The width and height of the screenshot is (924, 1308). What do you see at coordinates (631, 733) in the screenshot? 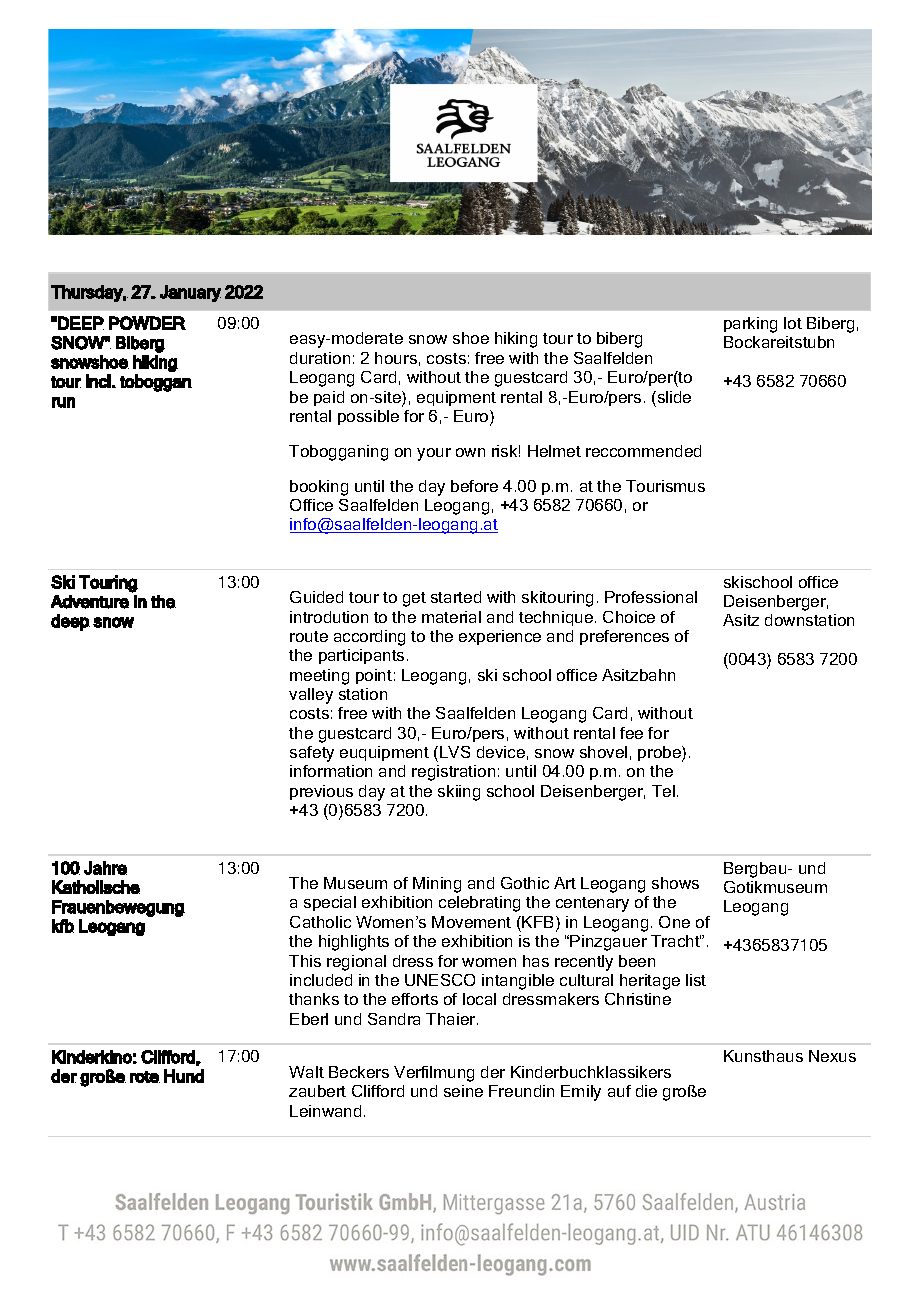
I see `fee` at bounding box center [631, 733].
